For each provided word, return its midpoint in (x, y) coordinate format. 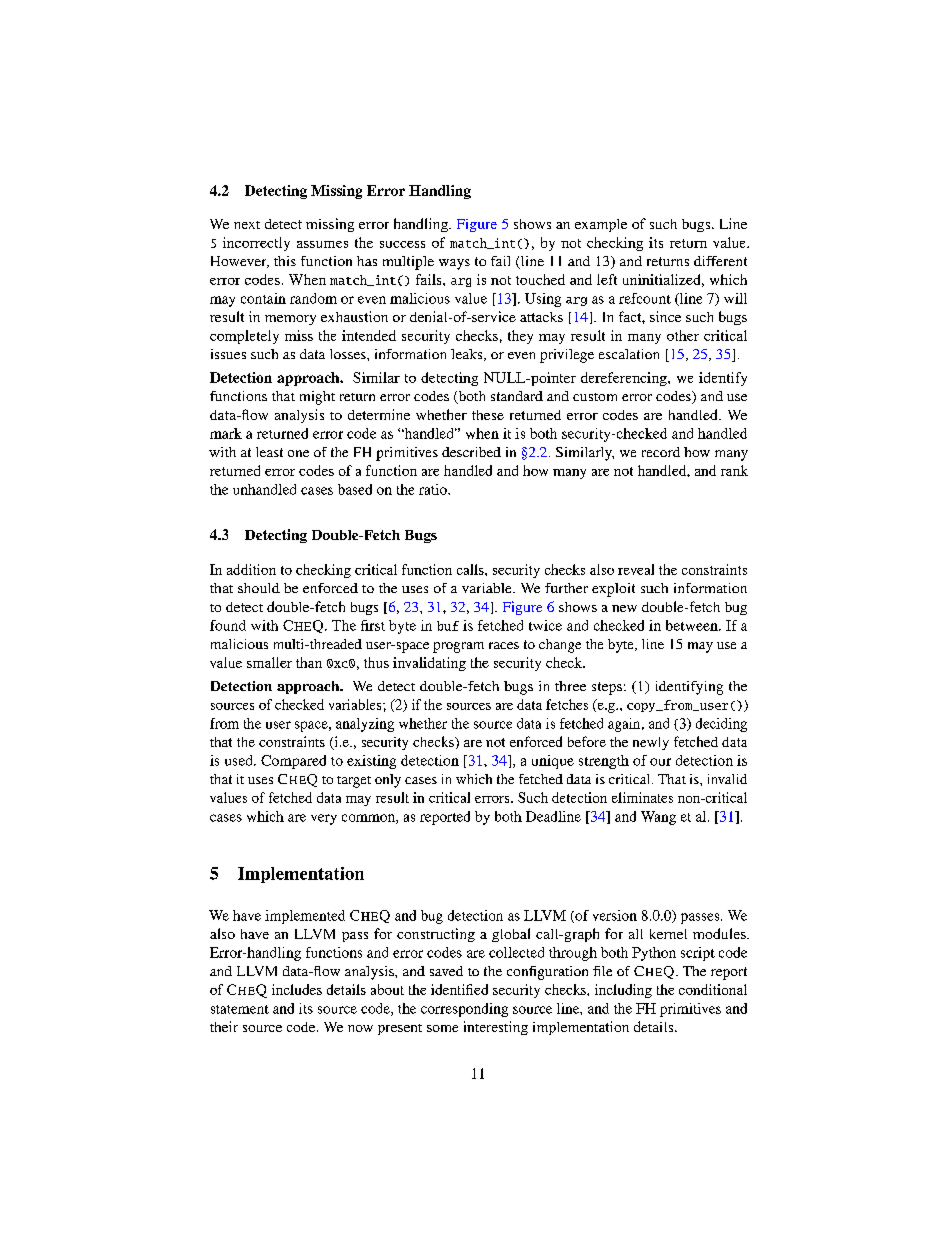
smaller (269, 662)
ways (454, 264)
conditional (713, 989)
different (720, 261)
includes (297, 989)
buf (448, 626)
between (693, 625)
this (285, 261)
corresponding (464, 1010)
